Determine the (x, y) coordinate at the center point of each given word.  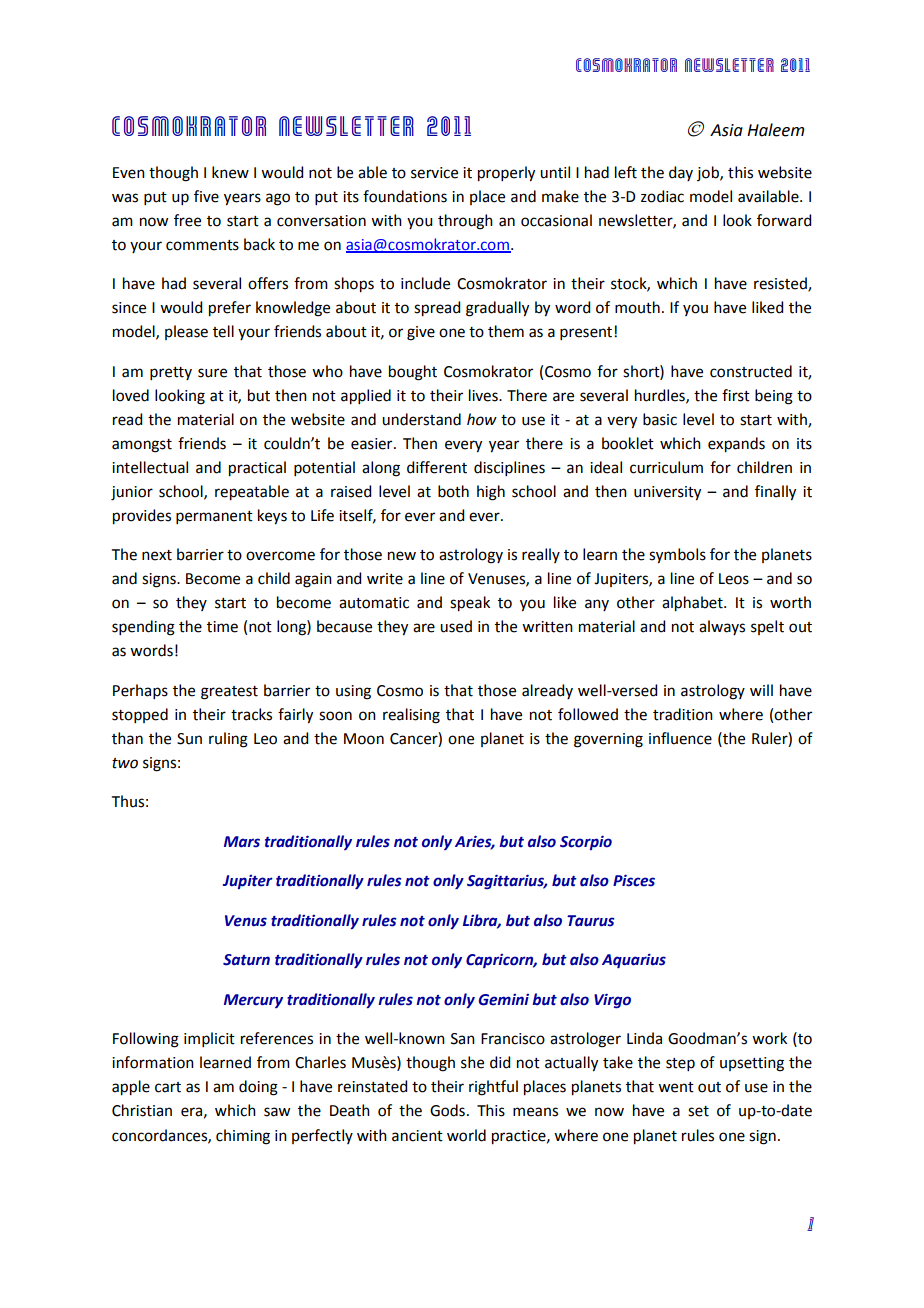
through (465, 222)
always (722, 627)
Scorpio (586, 842)
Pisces (634, 880)
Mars (242, 842)
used (456, 626)
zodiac (662, 196)
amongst (142, 446)
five (206, 196)
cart (168, 1087)
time (222, 627)
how (482, 419)
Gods (447, 1110)
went (676, 1087)
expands (736, 445)
